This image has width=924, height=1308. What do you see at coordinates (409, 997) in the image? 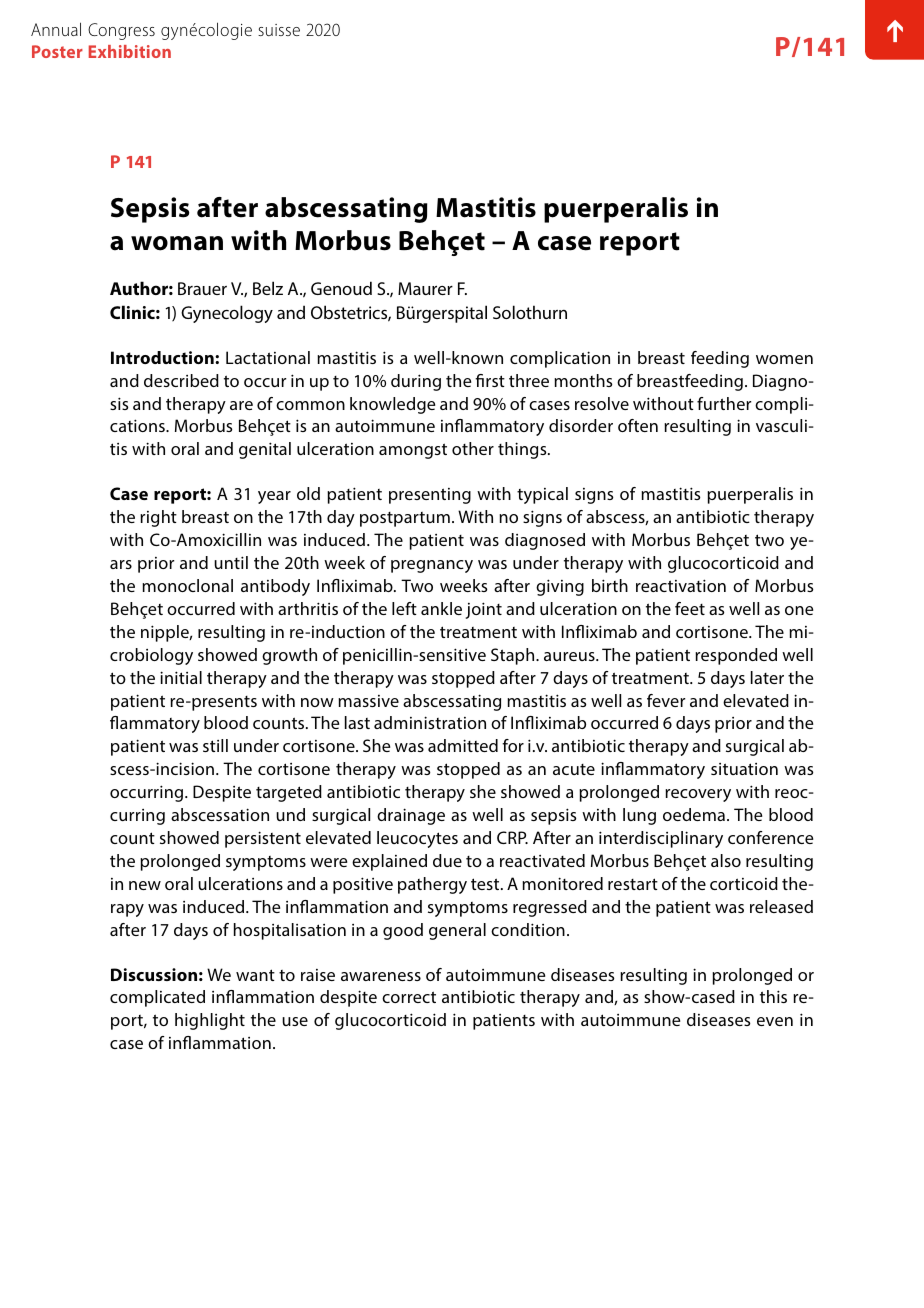
I see `correct` at bounding box center [409, 997].
